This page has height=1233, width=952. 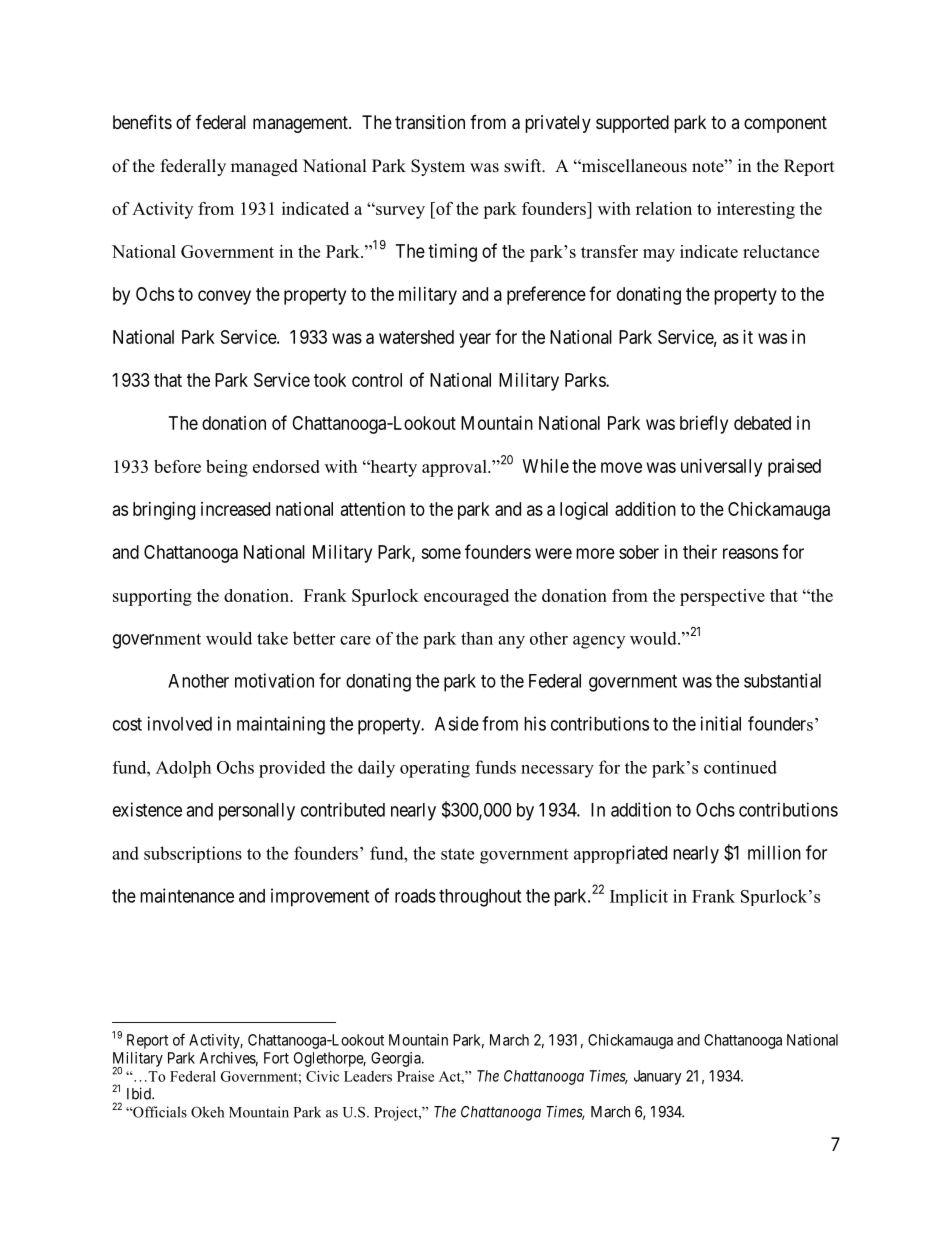 What do you see at coordinates (368, 1076) in the page?
I see `Leaders` at bounding box center [368, 1076].
